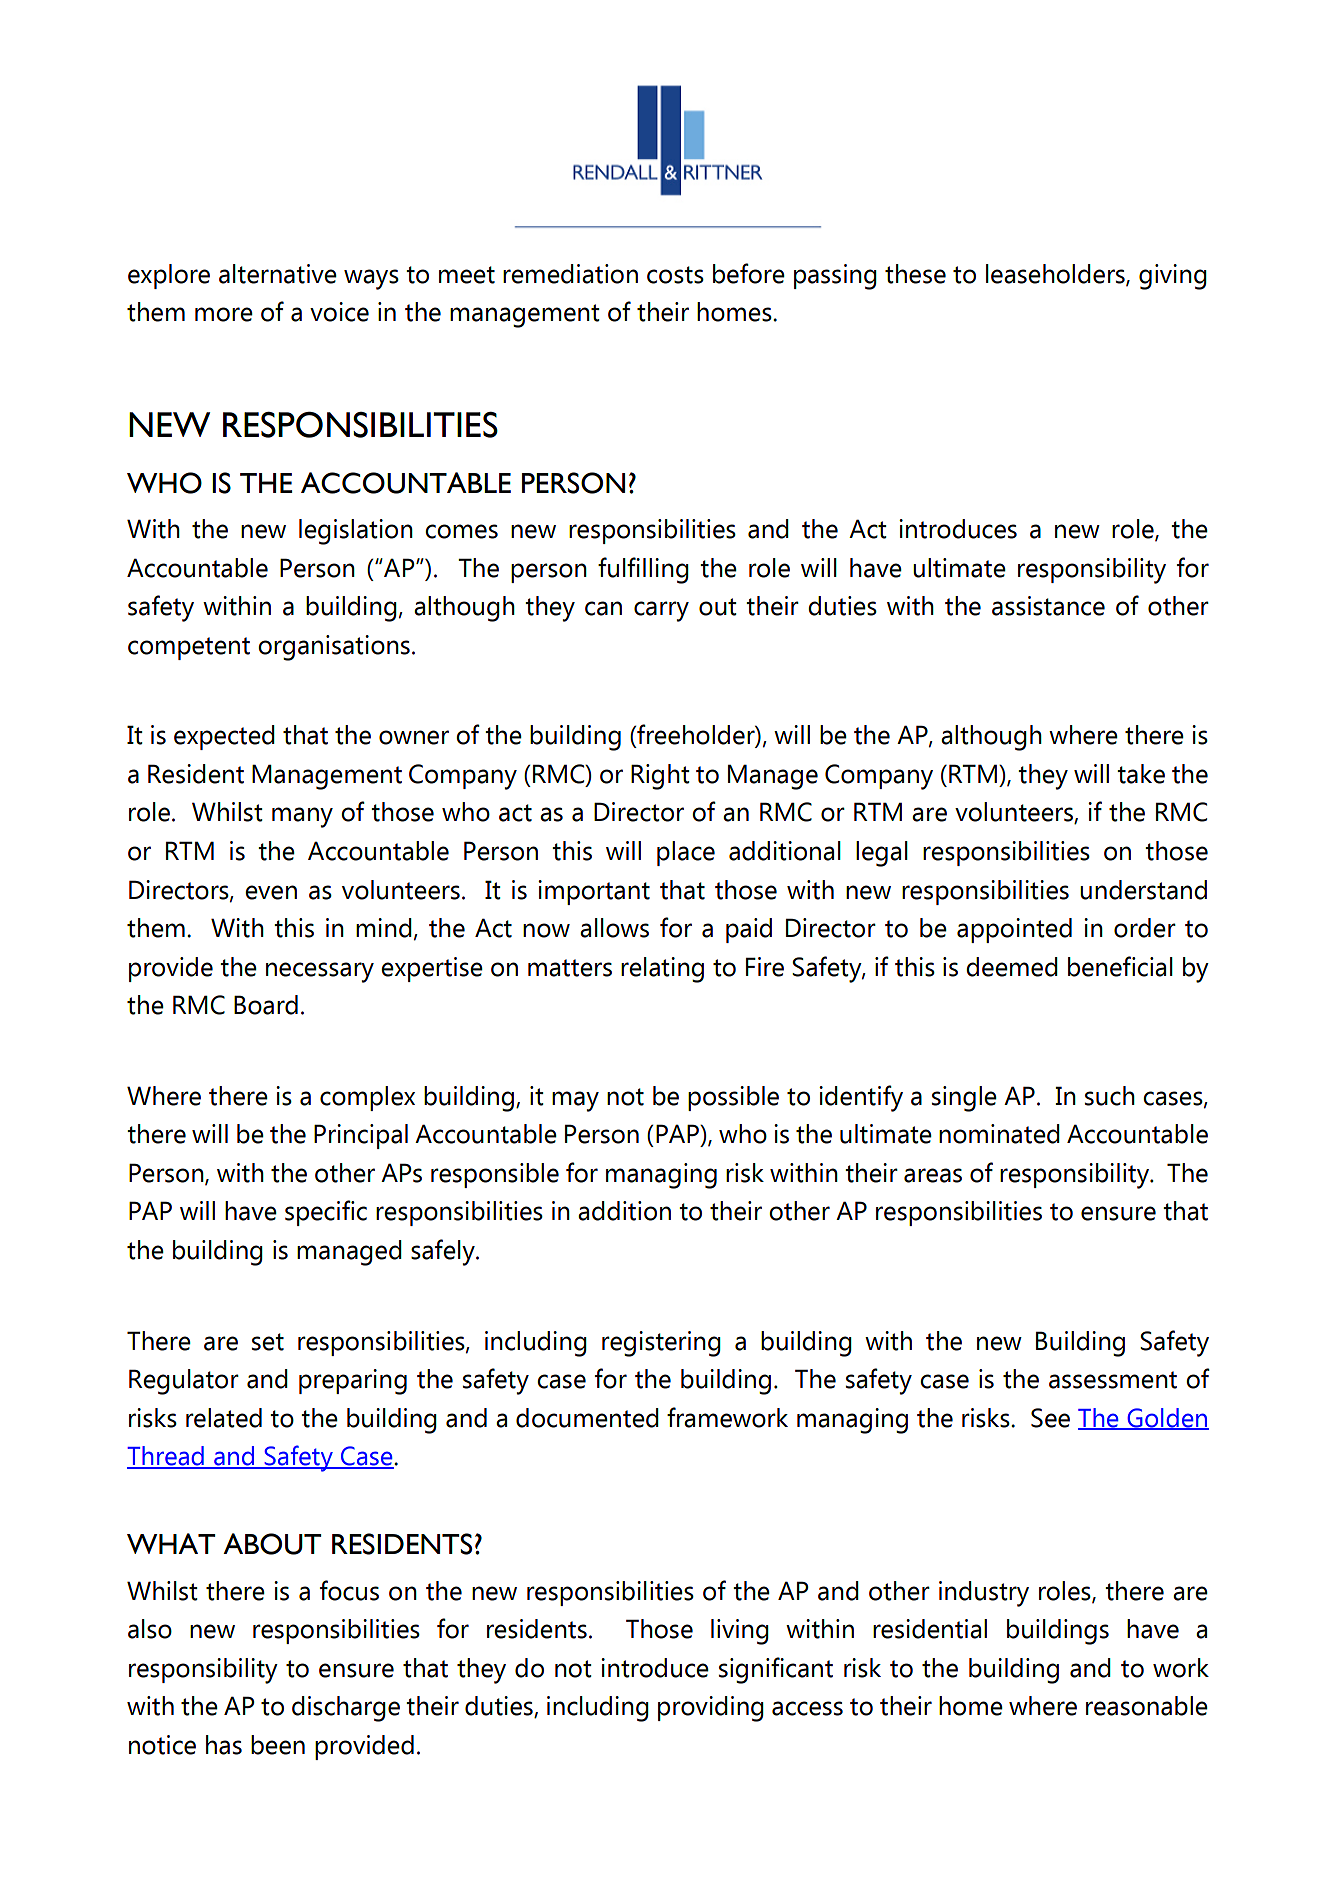 The image size is (1336, 1889). What do you see at coordinates (1012, 967) in the screenshot?
I see `deemed` at bounding box center [1012, 967].
